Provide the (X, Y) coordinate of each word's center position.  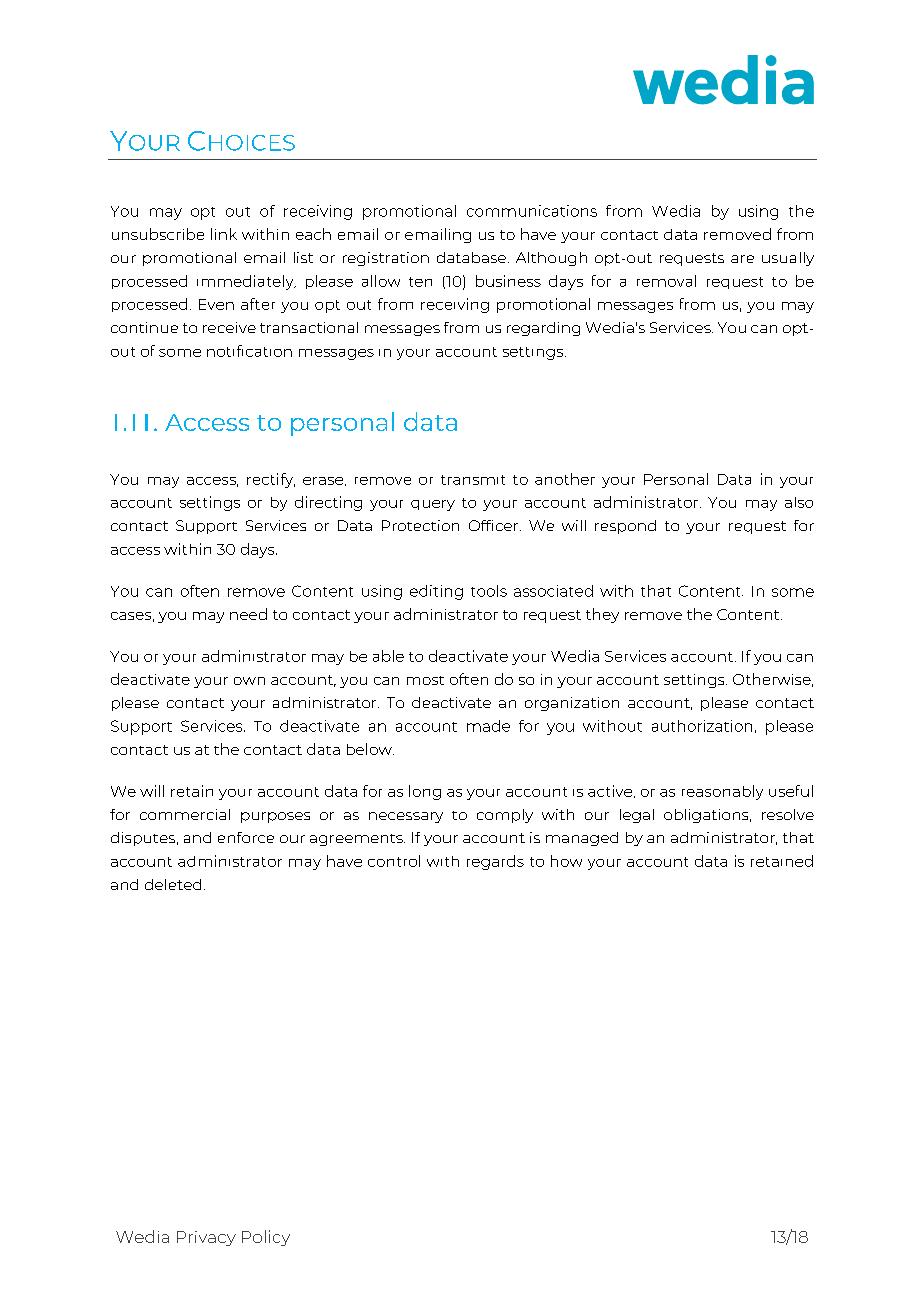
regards (495, 862)
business (508, 281)
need (248, 614)
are (742, 259)
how (566, 861)
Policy (266, 1238)
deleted (173, 884)
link (224, 234)
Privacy (206, 1238)
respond (625, 527)
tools (489, 591)
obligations (707, 816)
